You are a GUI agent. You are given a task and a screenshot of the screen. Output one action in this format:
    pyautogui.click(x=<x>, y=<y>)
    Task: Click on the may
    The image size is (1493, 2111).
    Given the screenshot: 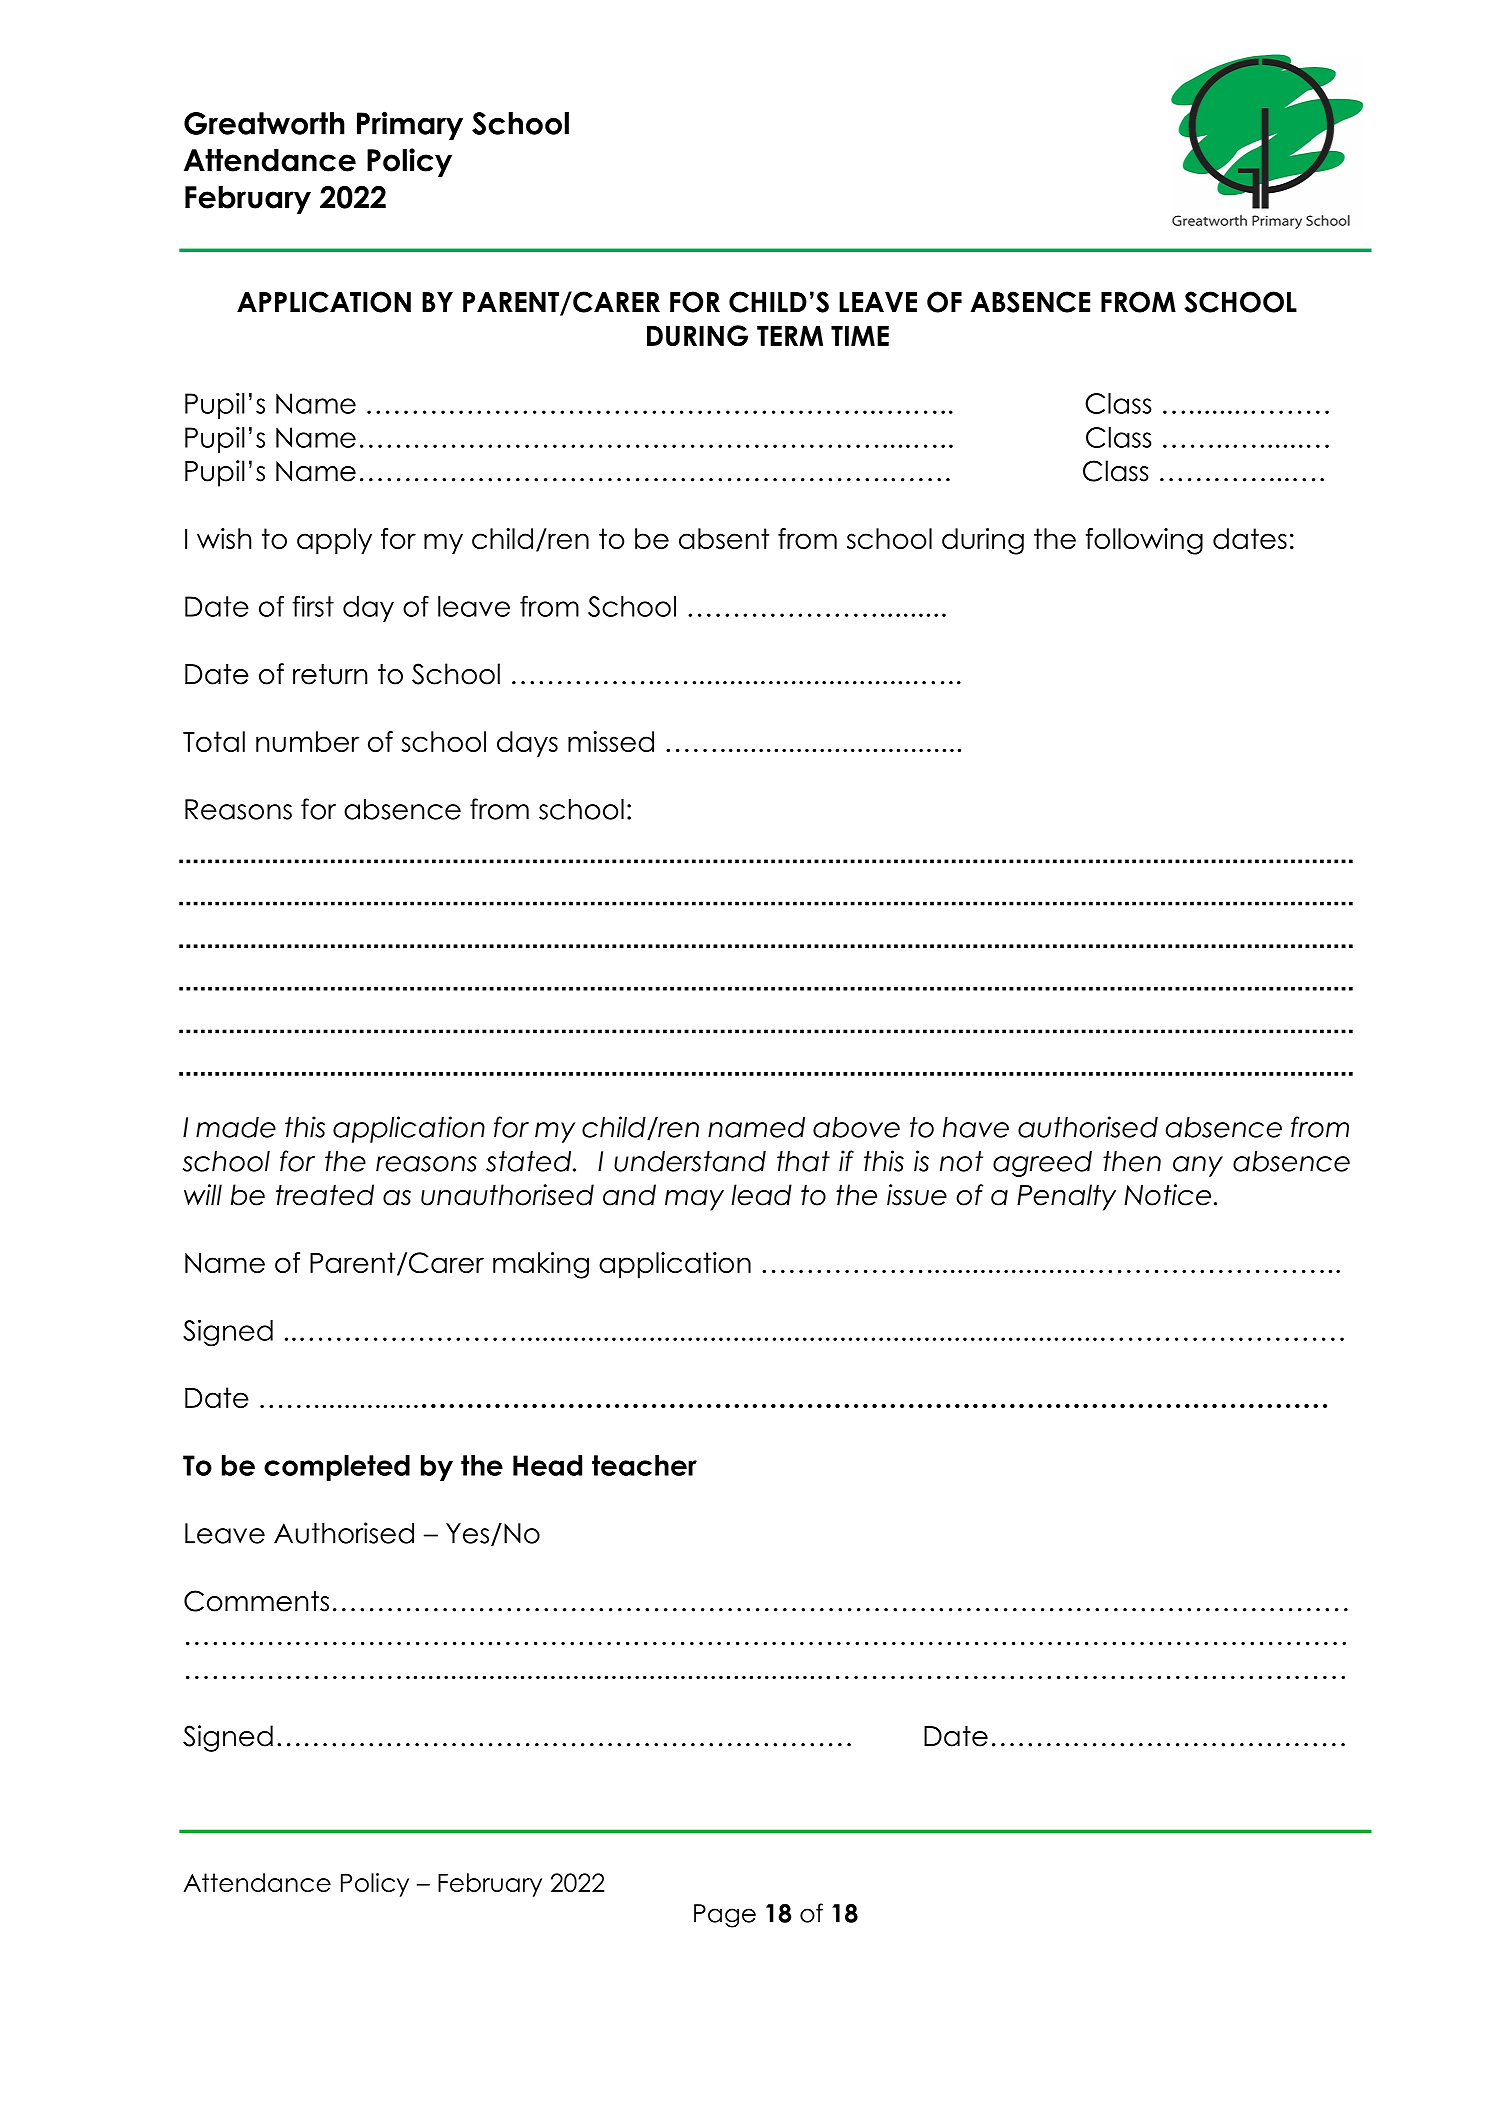 What is the action you would take?
    pyautogui.click(x=694, y=1200)
